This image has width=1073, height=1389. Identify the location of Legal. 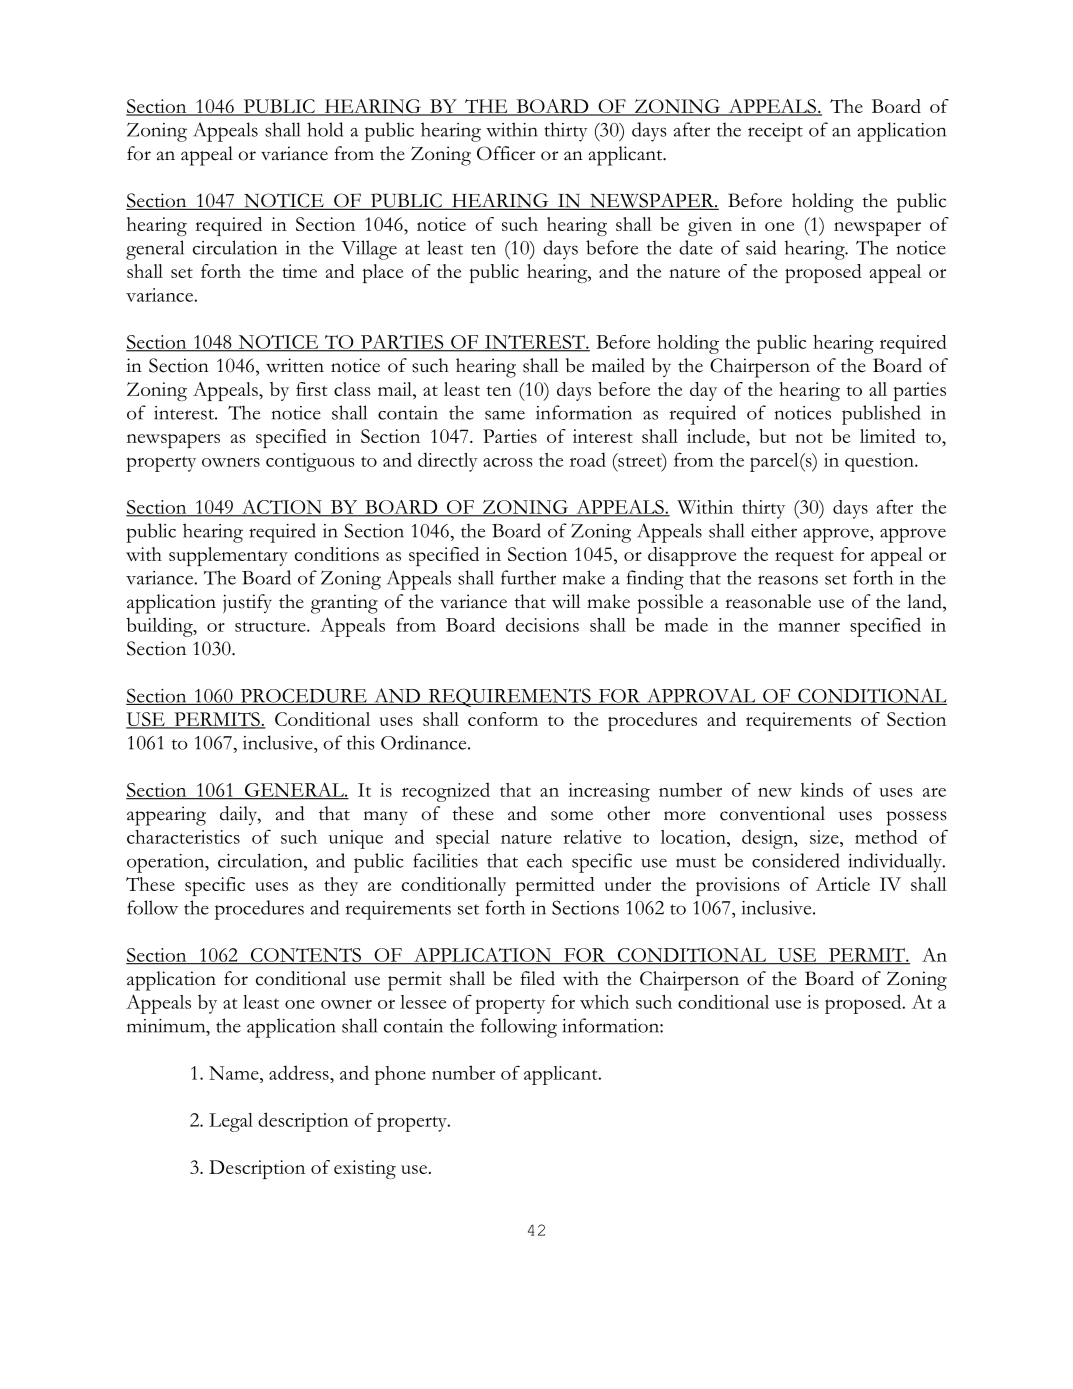
(231, 1122).
